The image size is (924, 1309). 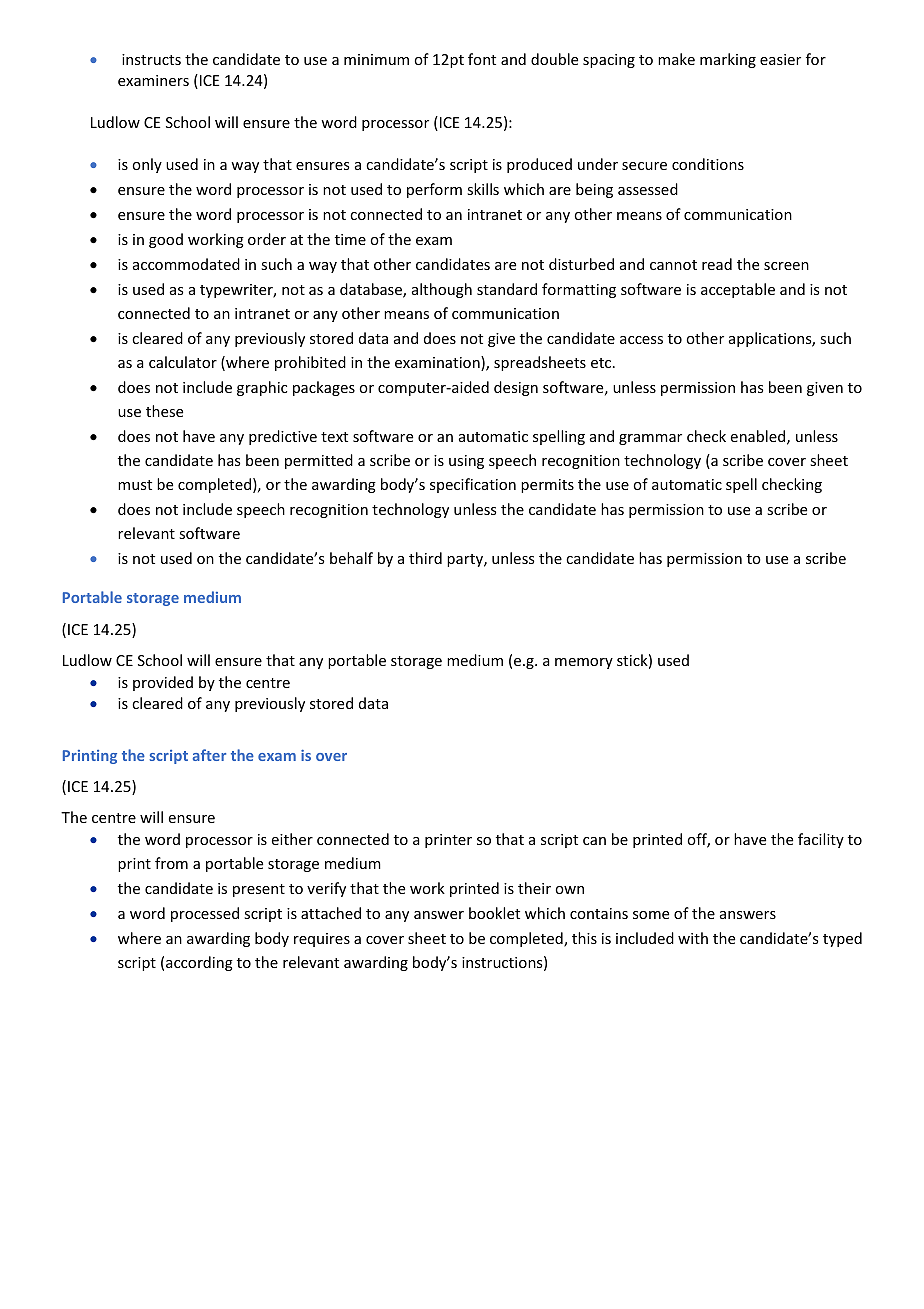 What do you see at coordinates (135, 485) in the document?
I see `must` at bounding box center [135, 485].
